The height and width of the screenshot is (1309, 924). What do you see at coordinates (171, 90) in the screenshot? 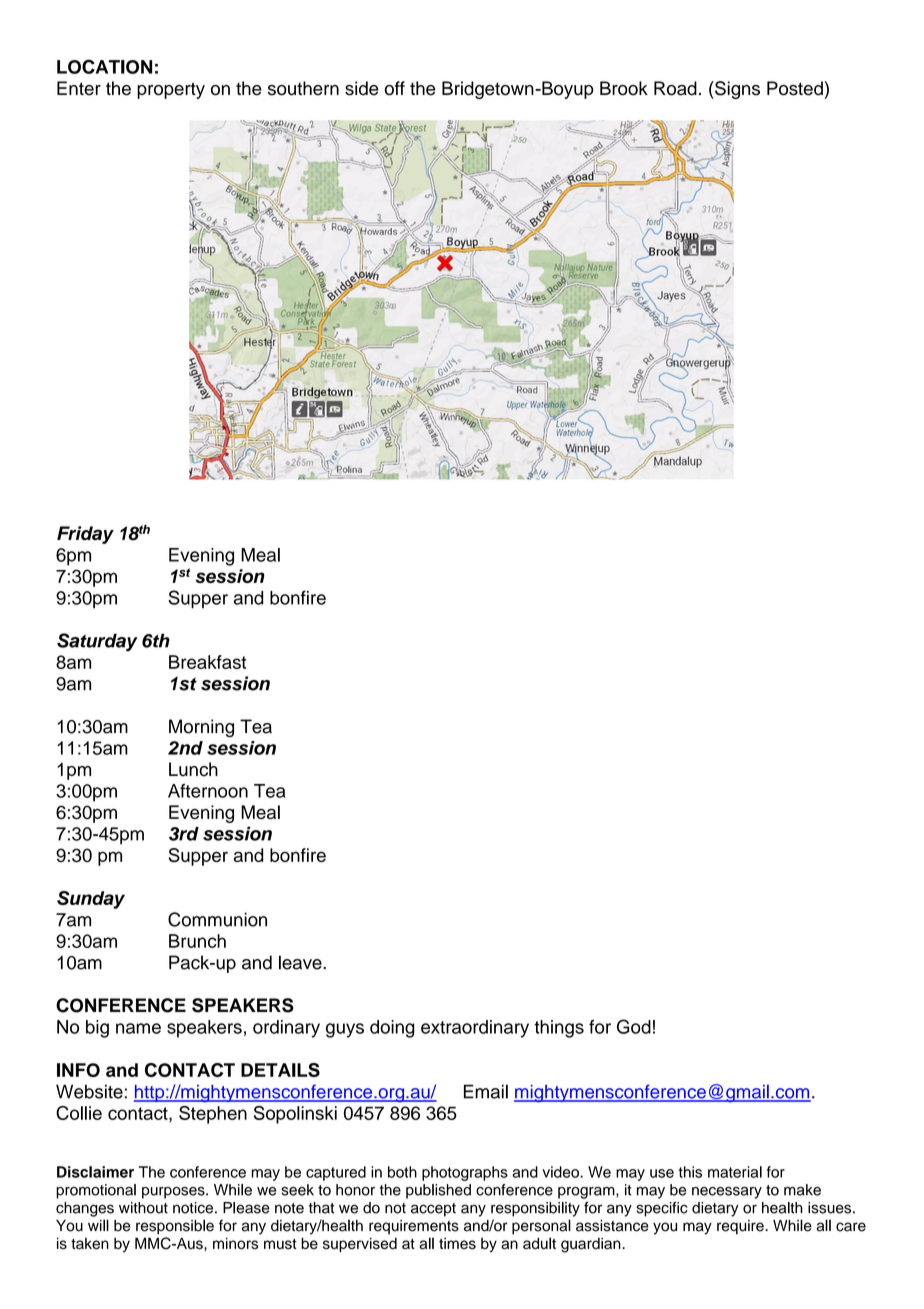
I see `property` at bounding box center [171, 90].
